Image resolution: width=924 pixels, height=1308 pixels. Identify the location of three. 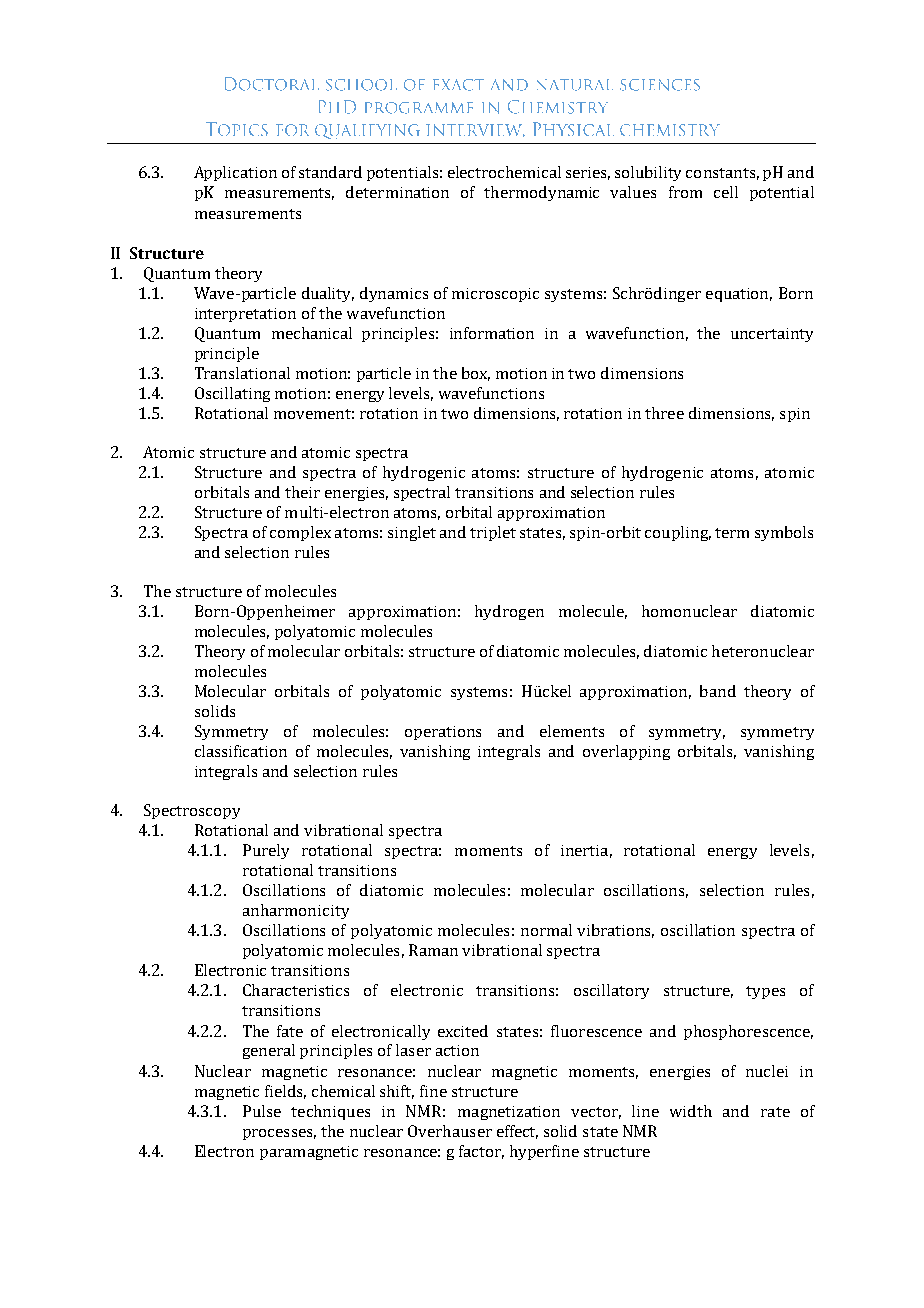
(664, 413).
